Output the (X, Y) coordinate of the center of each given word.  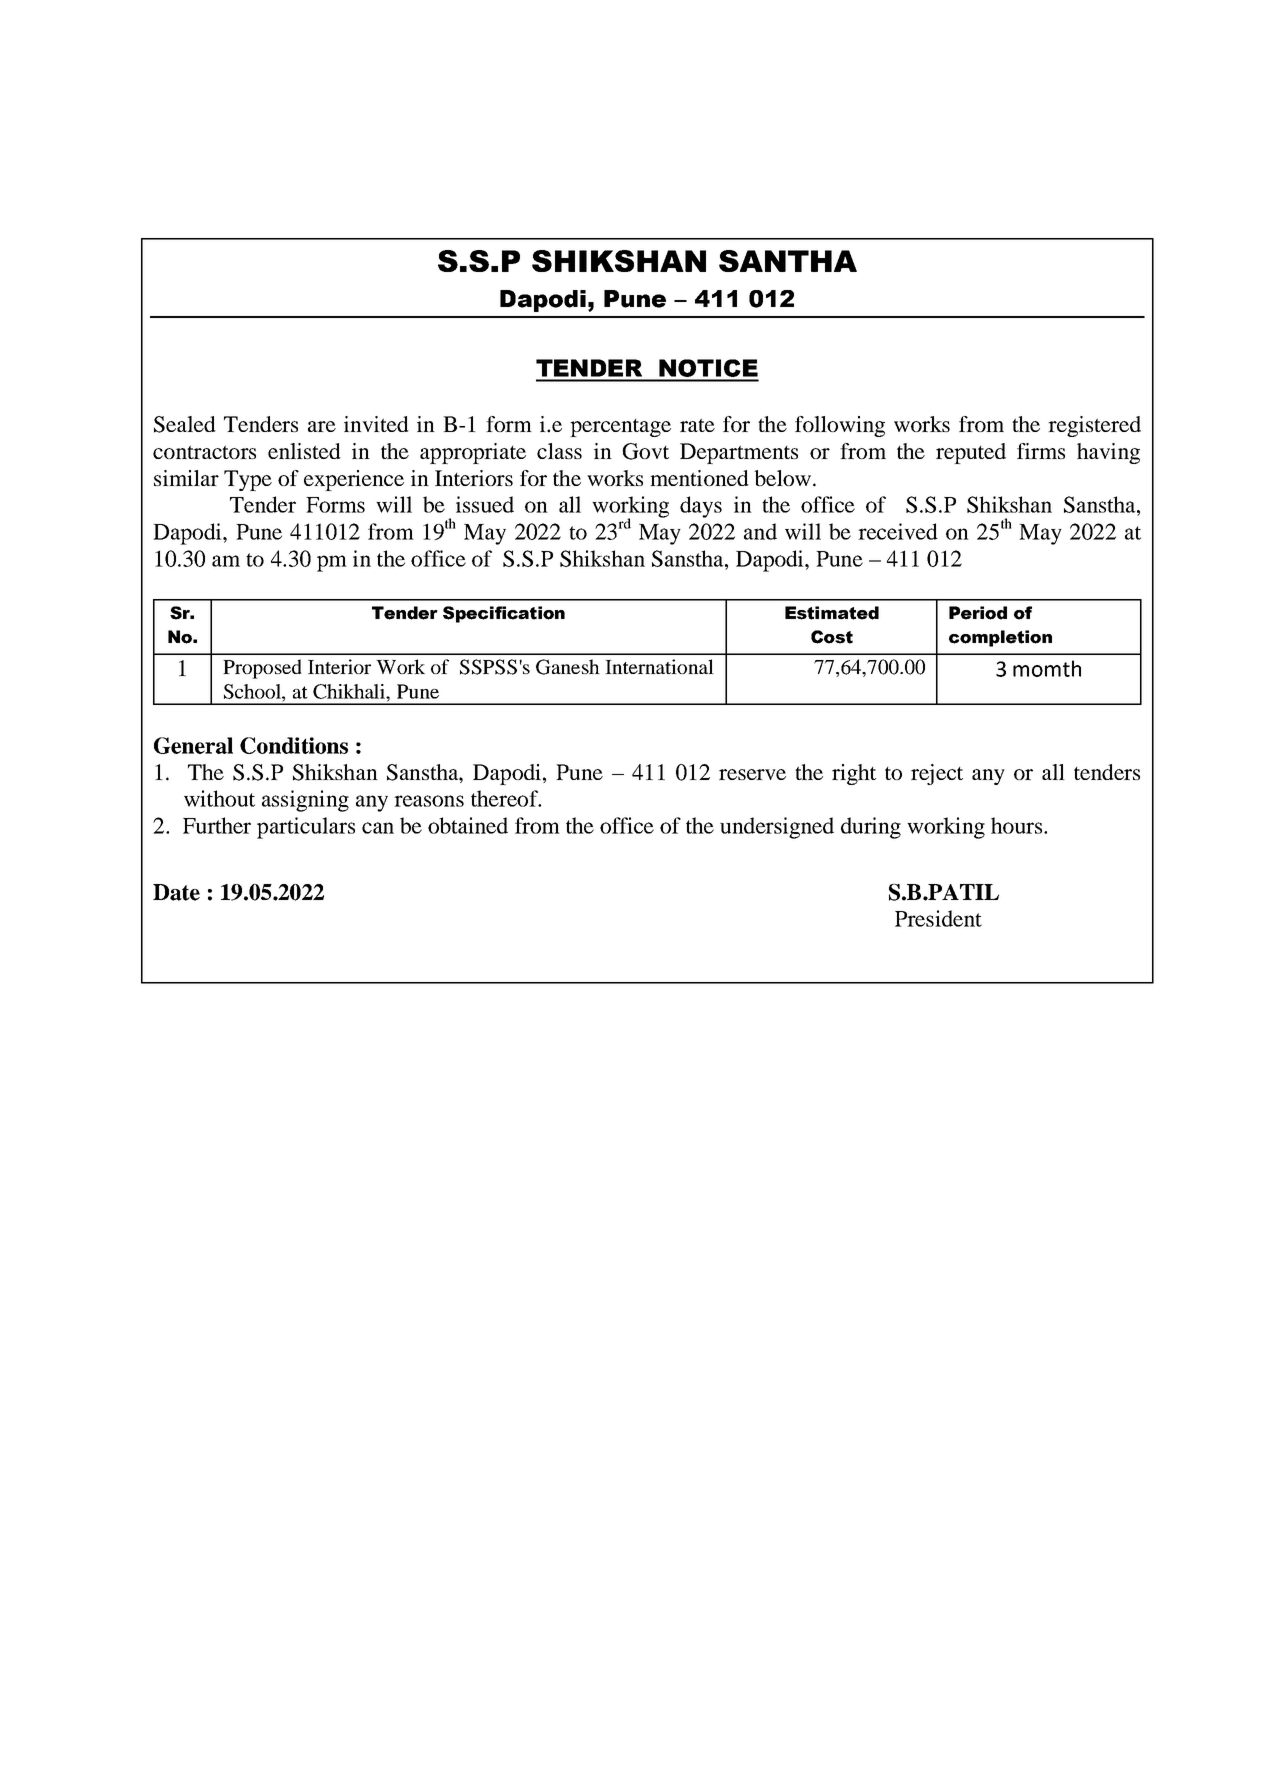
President (938, 918)
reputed (971, 453)
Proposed (262, 669)
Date (176, 892)
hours (1018, 825)
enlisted (304, 451)
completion (1000, 638)
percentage (620, 428)
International (659, 666)
